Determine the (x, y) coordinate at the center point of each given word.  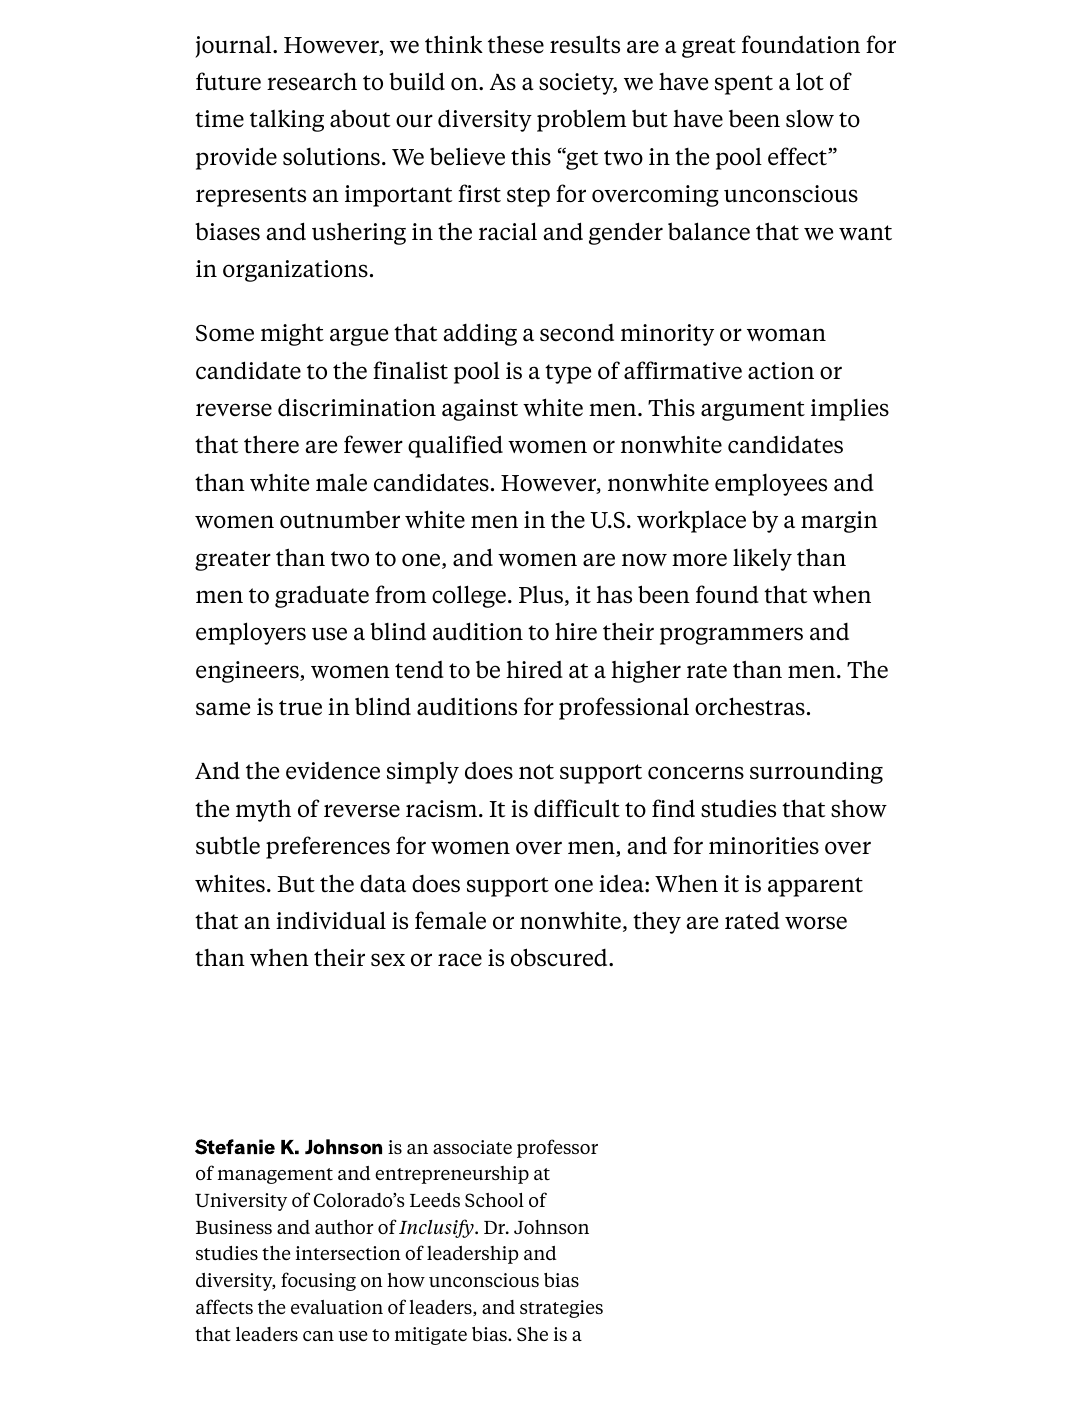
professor (557, 1148)
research (312, 82)
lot (810, 81)
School (494, 1200)
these (516, 45)
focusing (318, 1281)
